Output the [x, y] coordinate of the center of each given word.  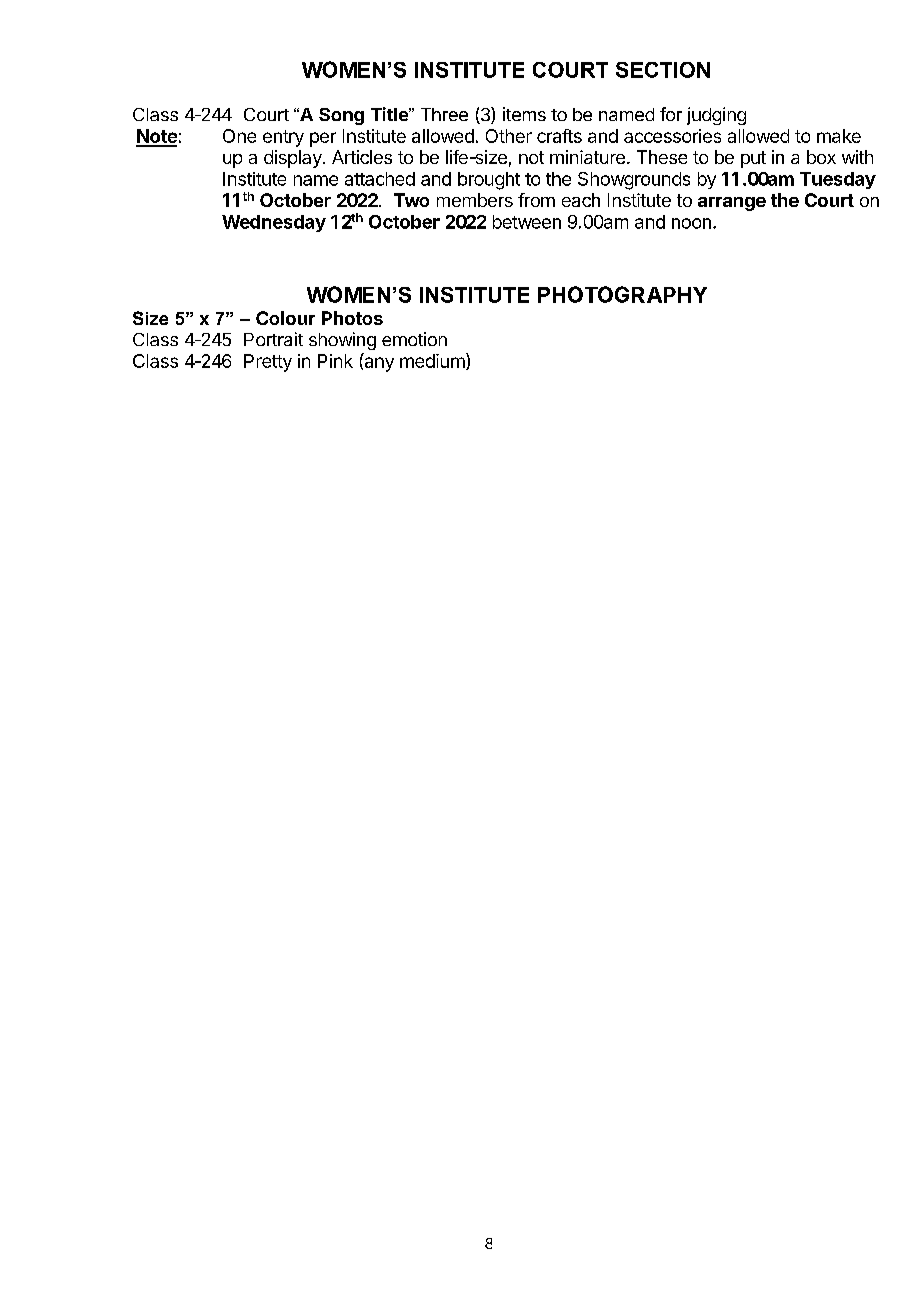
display [294, 159]
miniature [587, 157]
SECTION [663, 70]
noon [691, 223]
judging [716, 116]
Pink [335, 361]
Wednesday [274, 223]
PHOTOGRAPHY [622, 294]
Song [341, 116]
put [753, 159]
